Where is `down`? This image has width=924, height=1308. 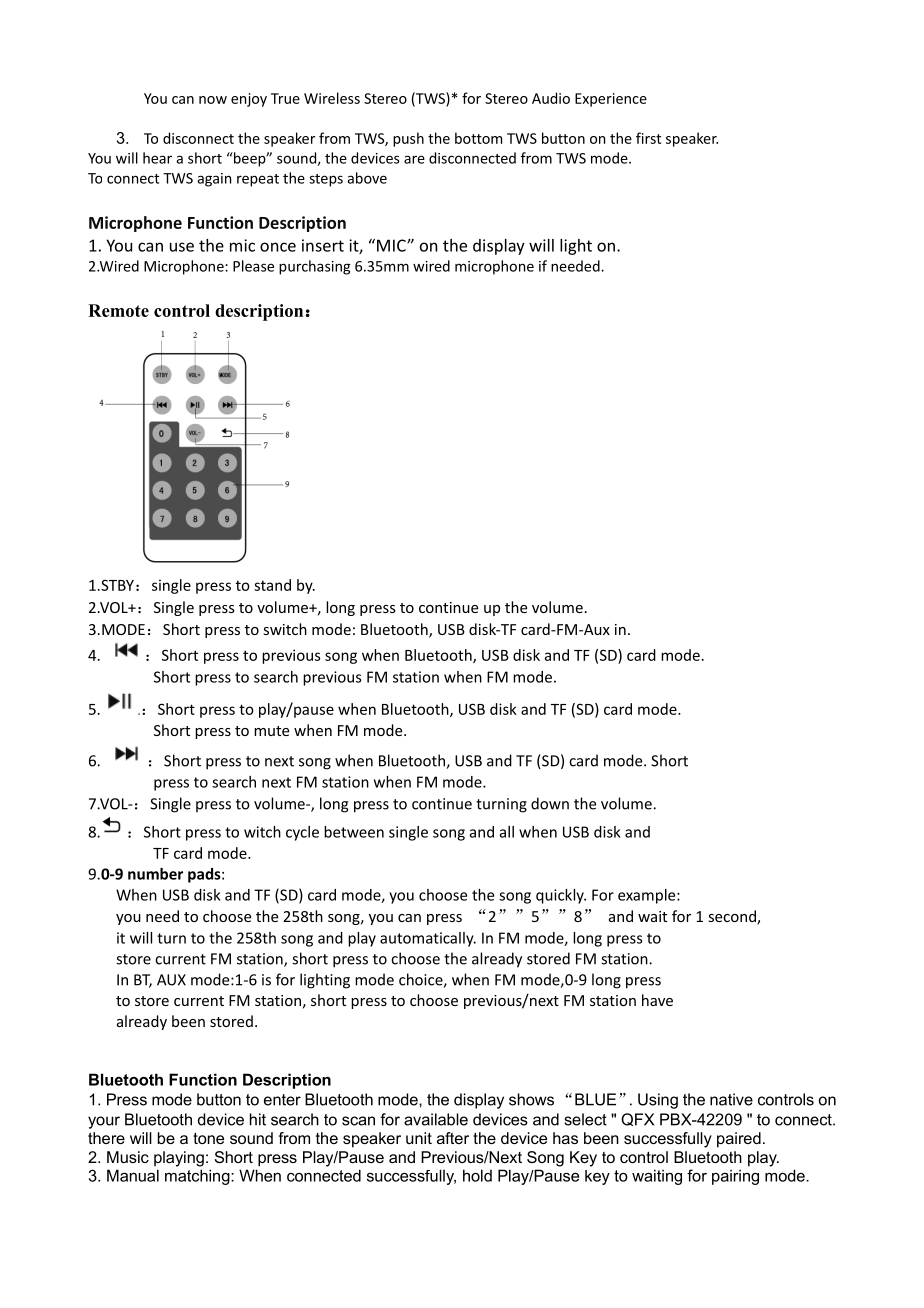 down is located at coordinates (550, 803).
